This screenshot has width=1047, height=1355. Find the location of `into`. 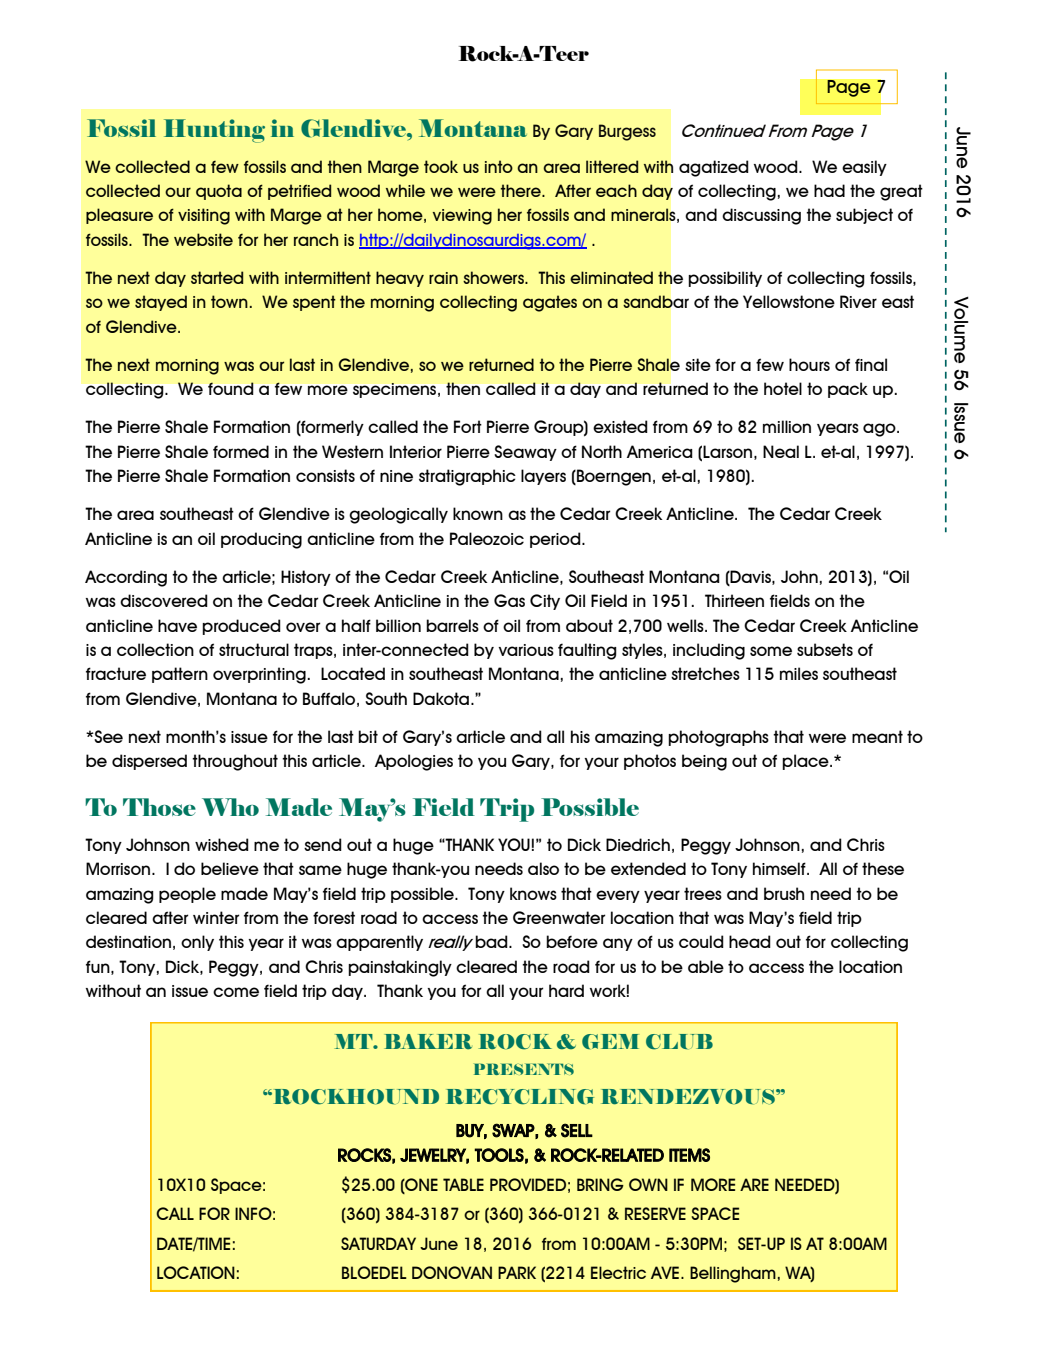

into is located at coordinates (499, 166).
